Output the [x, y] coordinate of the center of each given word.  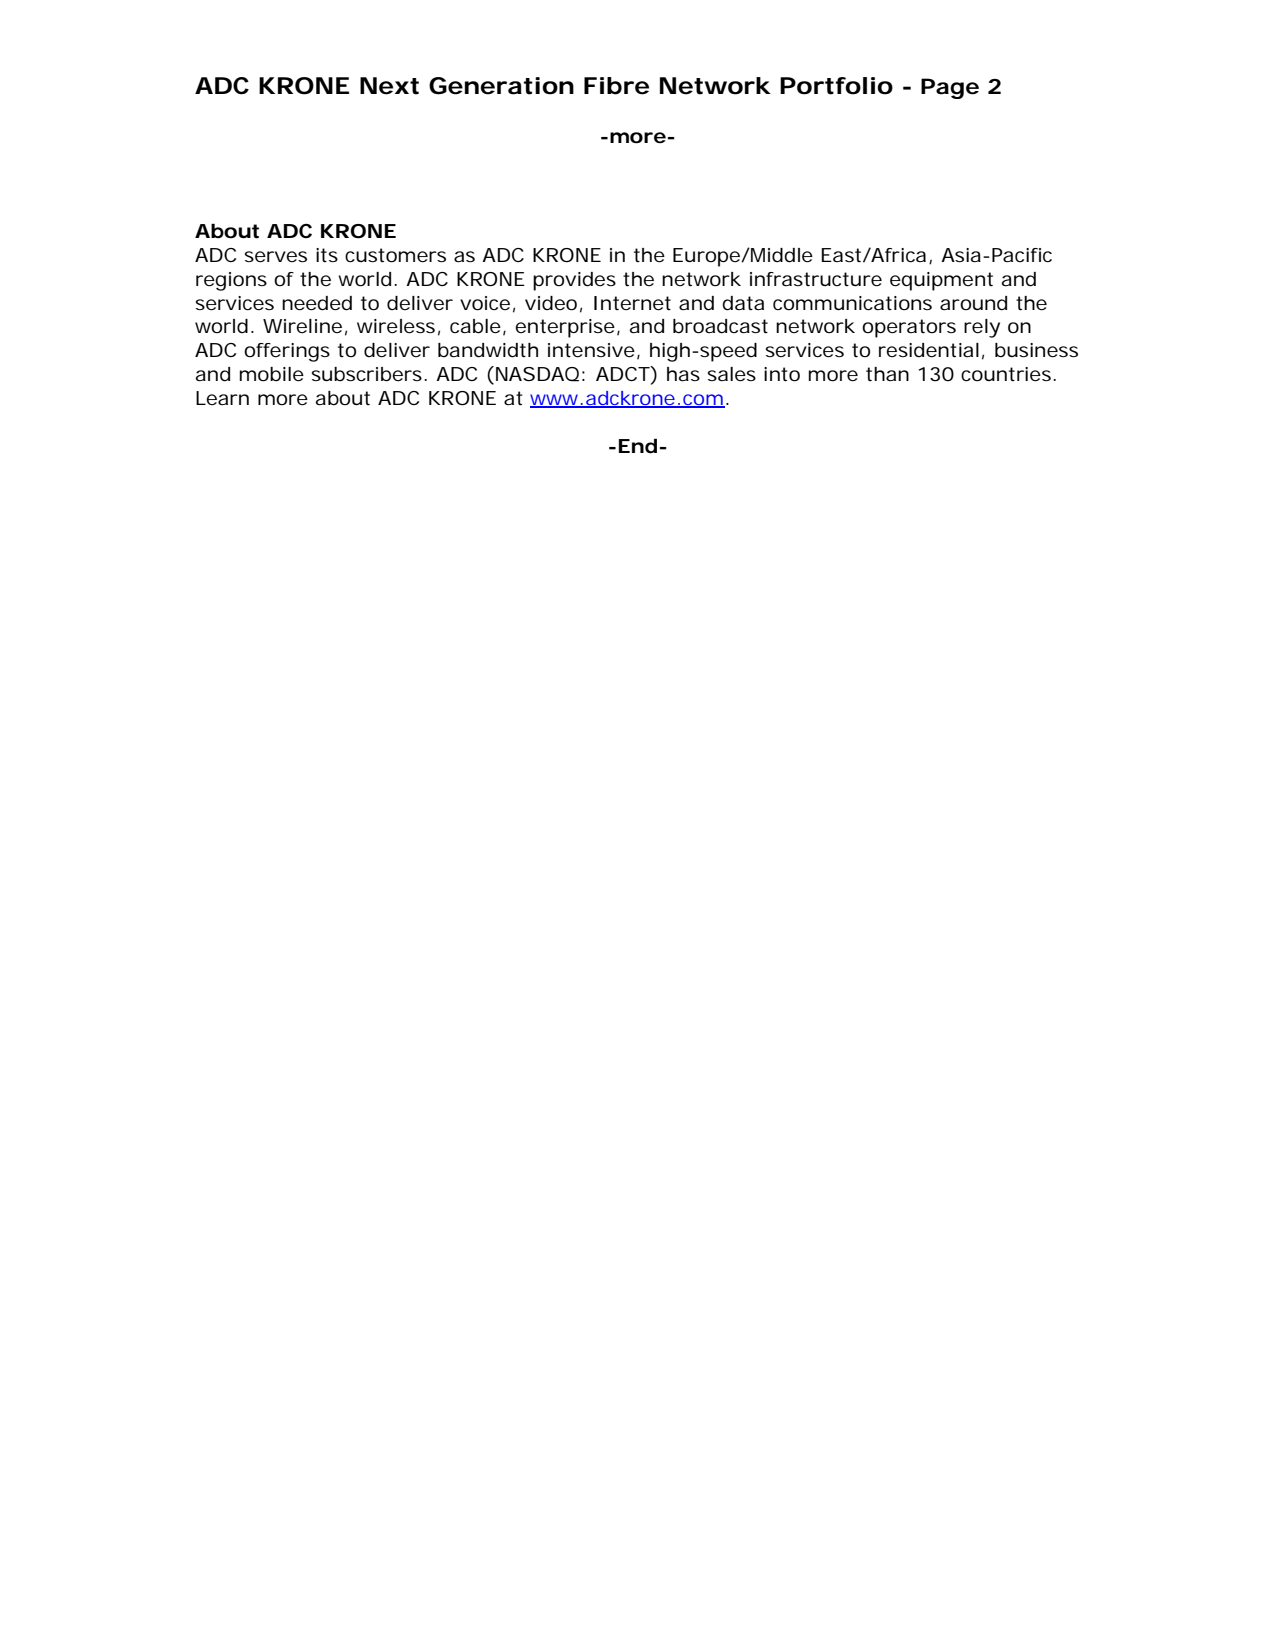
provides [574, 281]
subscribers [367, 374]
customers [395, 255]
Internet [632, 303]
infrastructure [816, 279]
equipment [941, 281]
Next [389, 86]
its [327, 255]
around [973, 303]
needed [317, 303]
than [887, 374]
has [683, 374]
